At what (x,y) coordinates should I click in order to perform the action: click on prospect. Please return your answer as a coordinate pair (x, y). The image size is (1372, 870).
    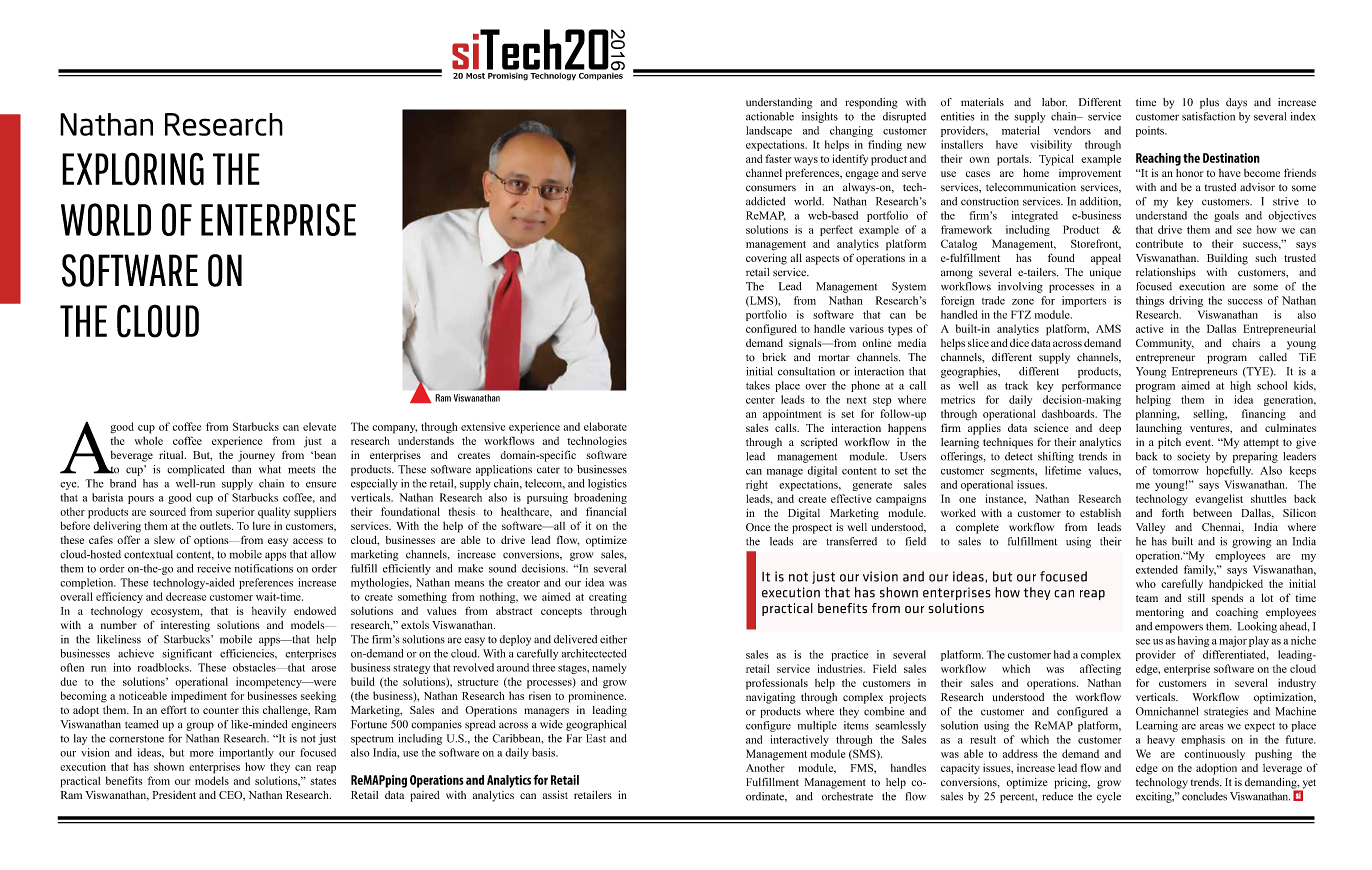
    Looking at the image, I should click on (812, 529).
